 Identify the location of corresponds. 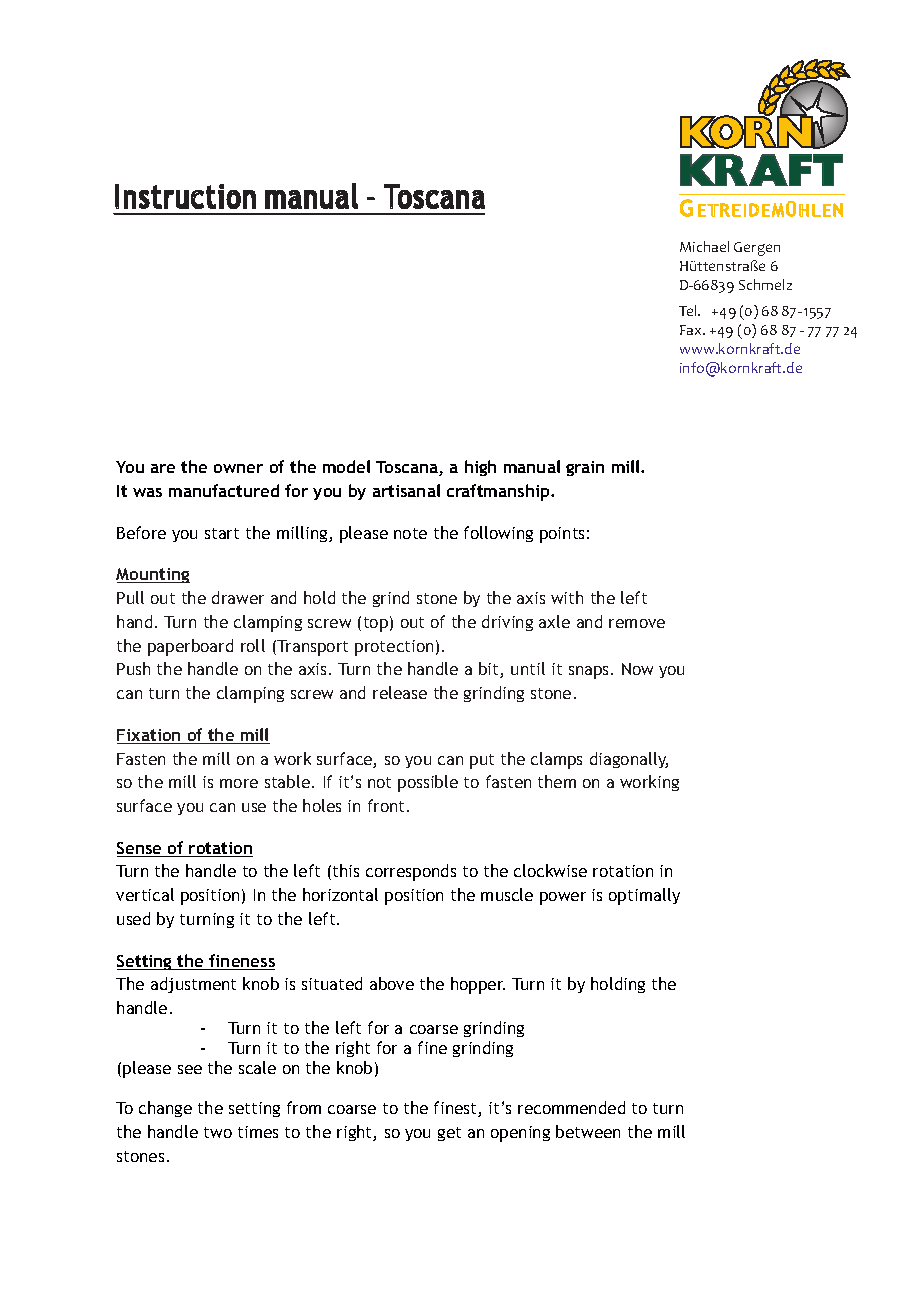
(411, 872).
